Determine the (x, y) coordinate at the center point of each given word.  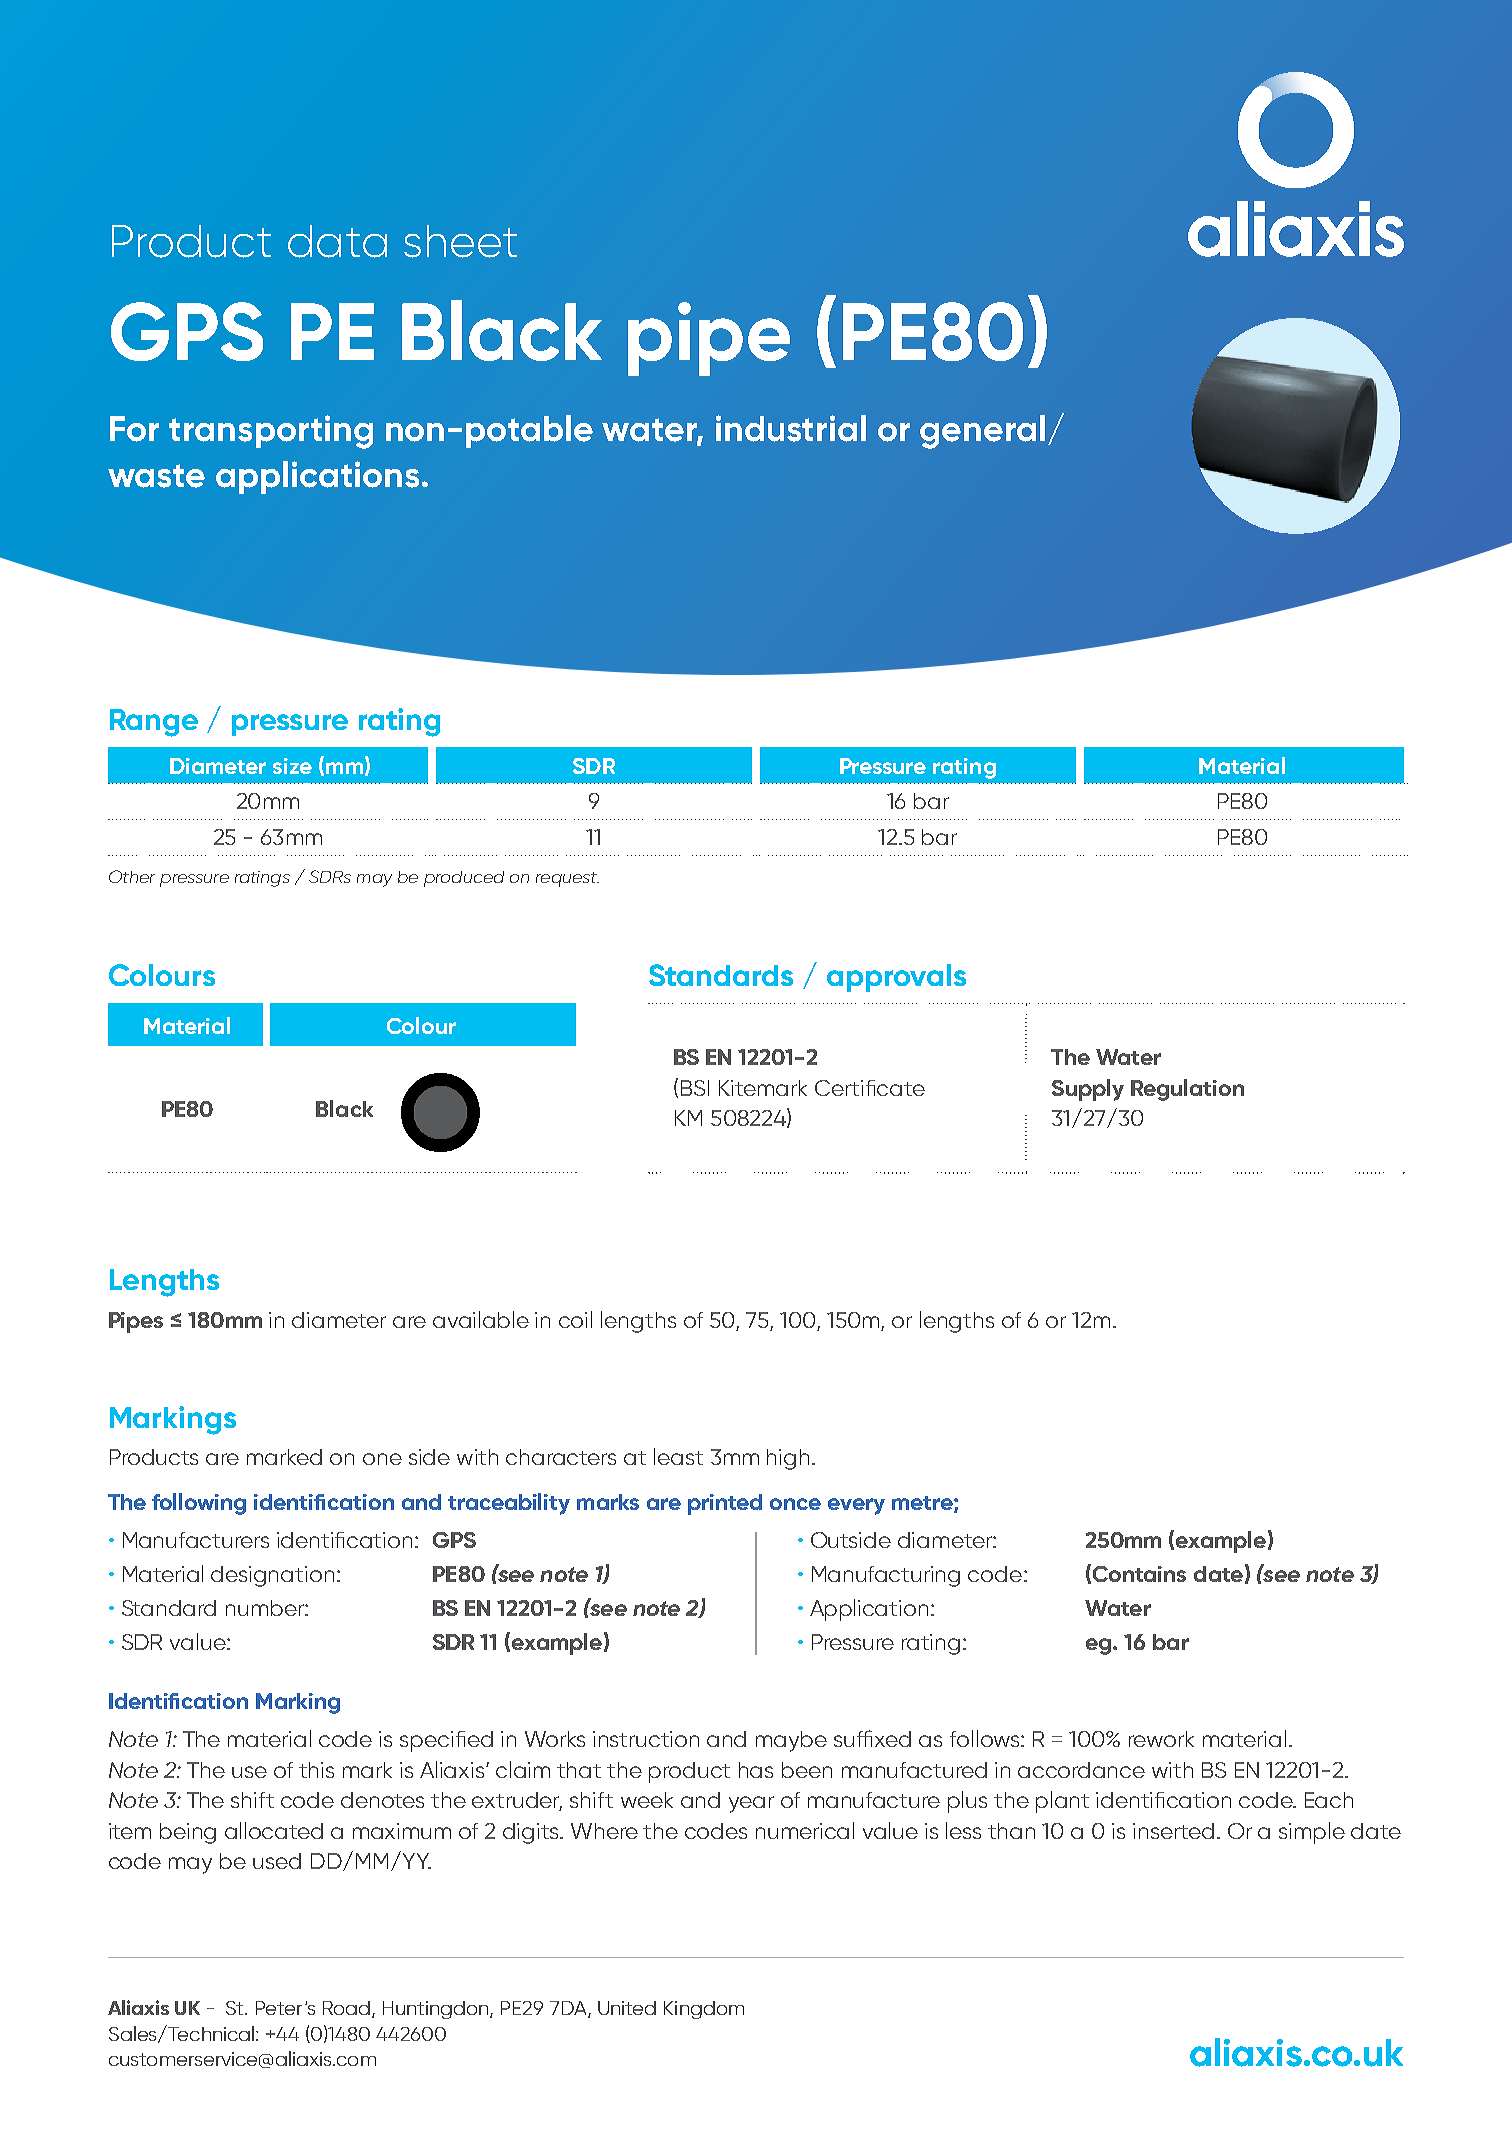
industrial (791, 428)
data (337, 241)
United (627, 2008)
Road (346, 2008)
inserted (1173, 1831)
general (982, 432)
